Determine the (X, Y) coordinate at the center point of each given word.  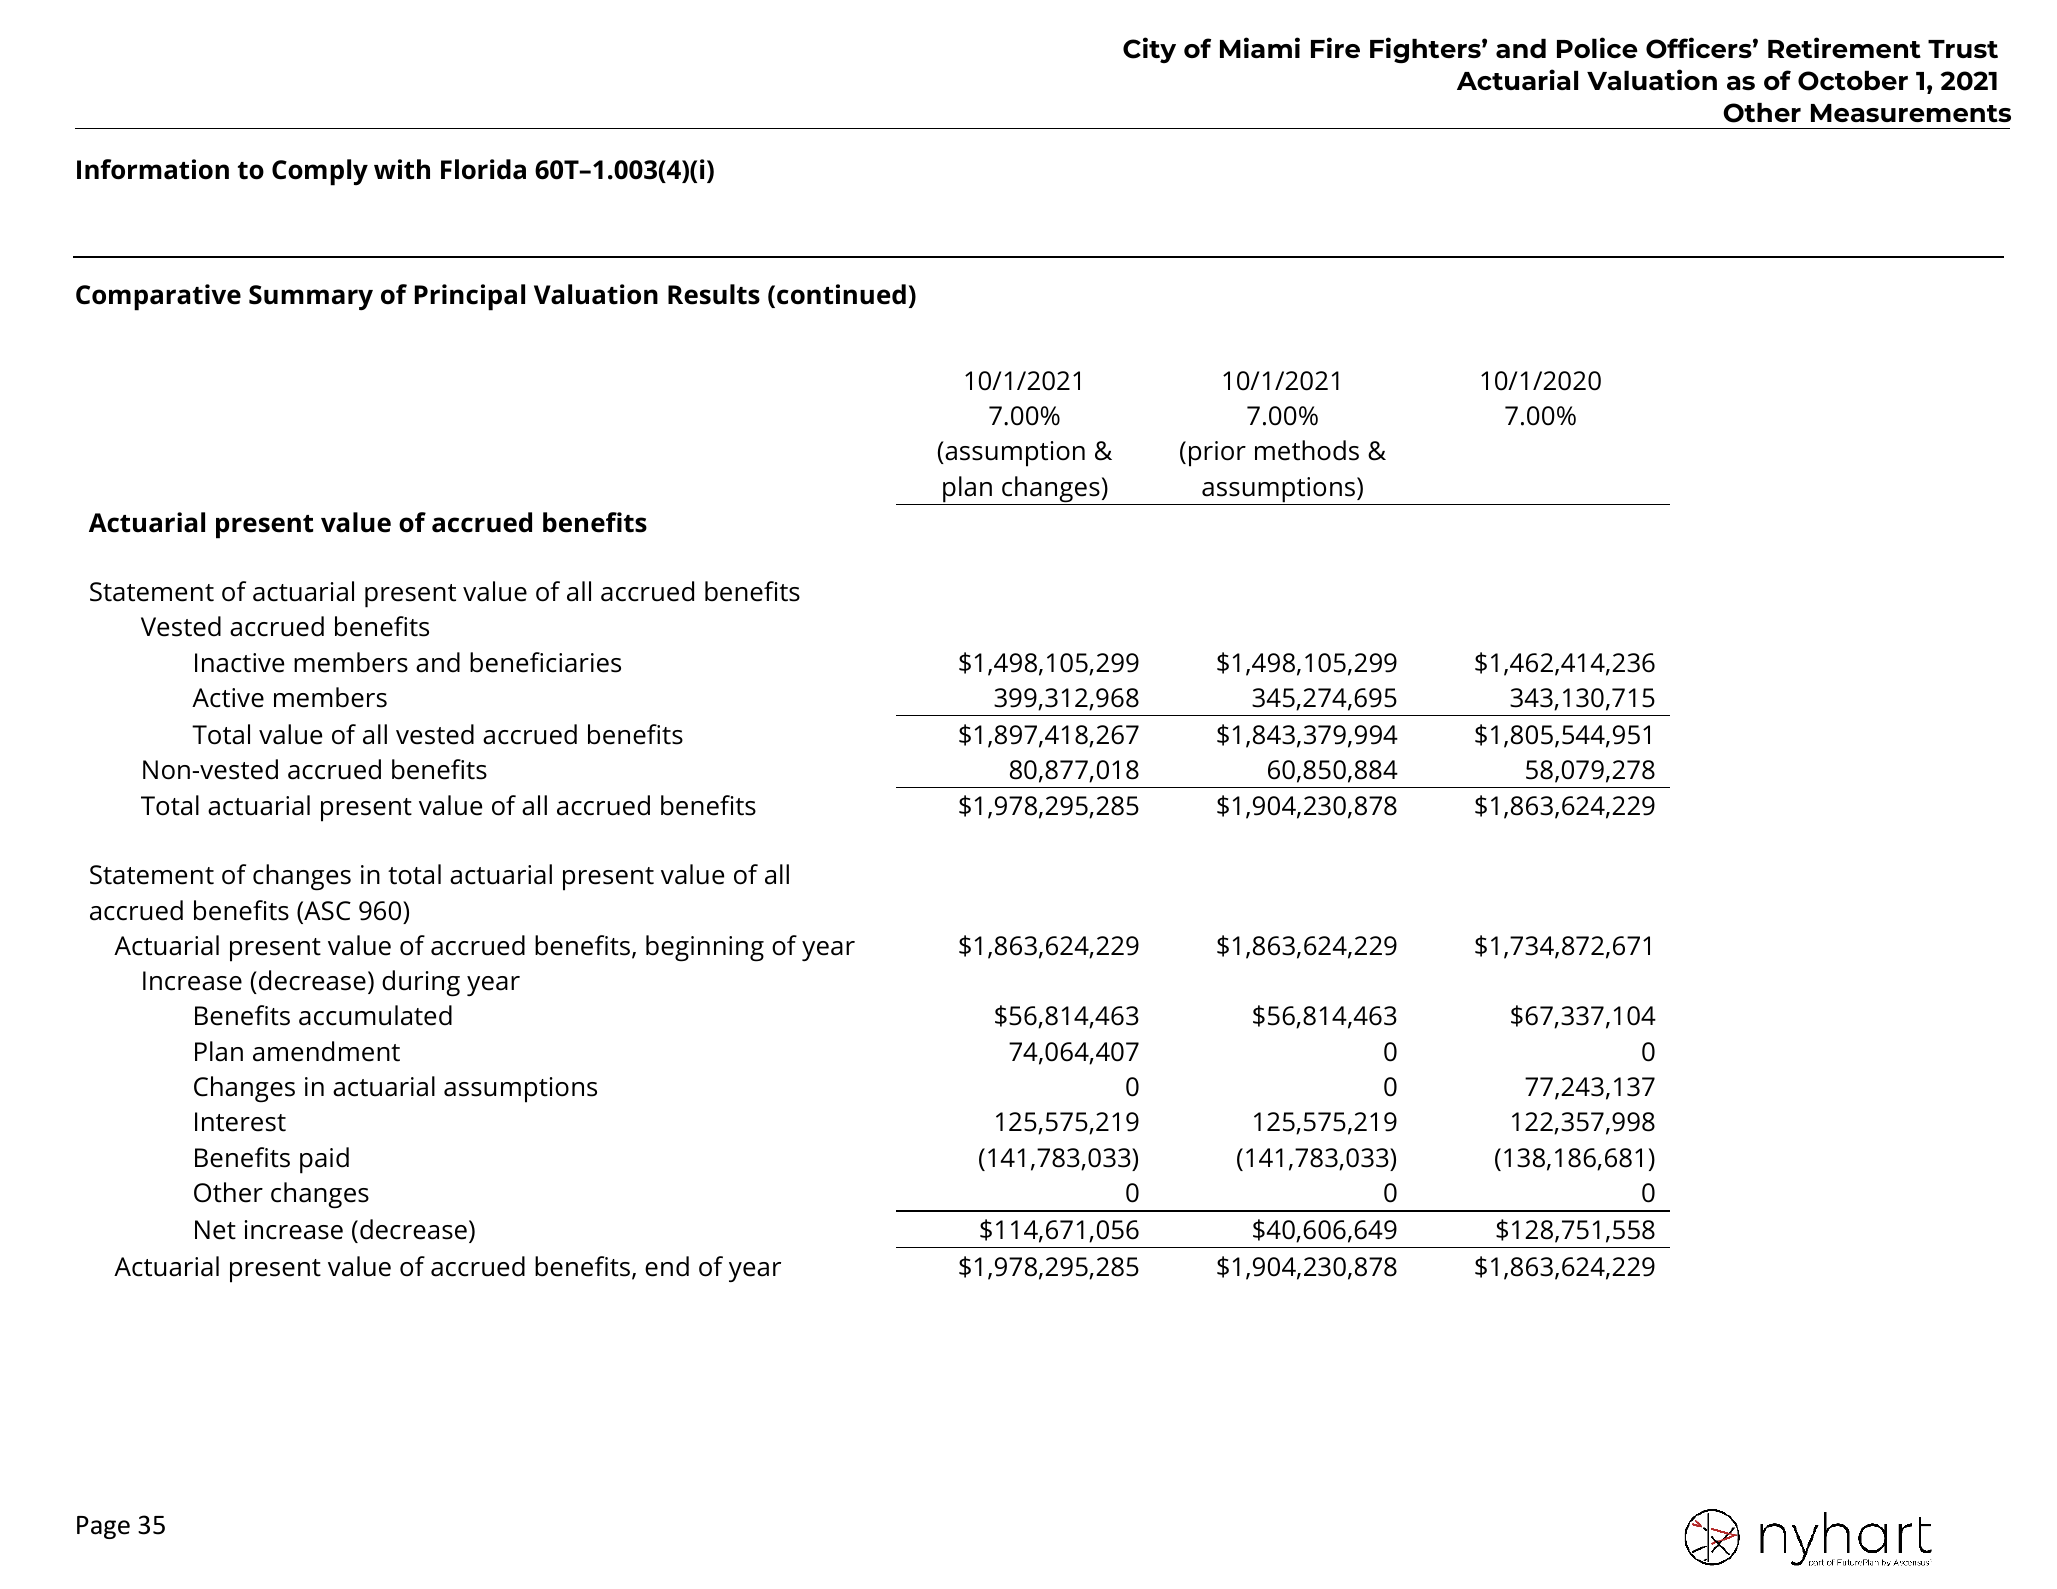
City (1149, 50)
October (1853, 81)
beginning (705, 948)
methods (1307, 450)
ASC (326, 912)
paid (324, 1160)
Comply (320, 172)
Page (103, 1527)
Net (215, 1230)
